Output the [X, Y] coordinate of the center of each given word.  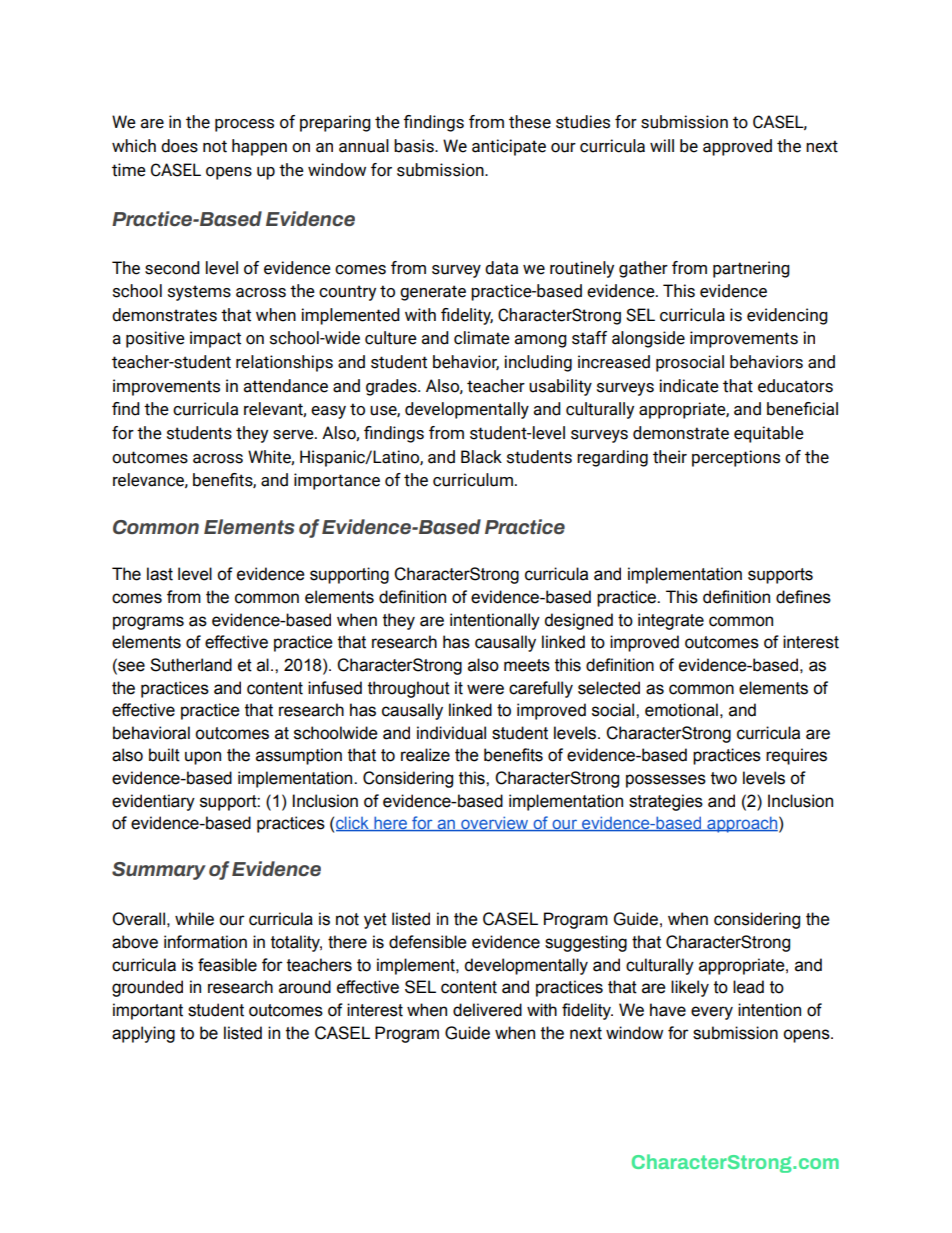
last [160, 574]
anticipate [509, 147]
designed [578, 621]
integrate [671, 621]
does [179, 146]
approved [737, 147]
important [148, 1011]
